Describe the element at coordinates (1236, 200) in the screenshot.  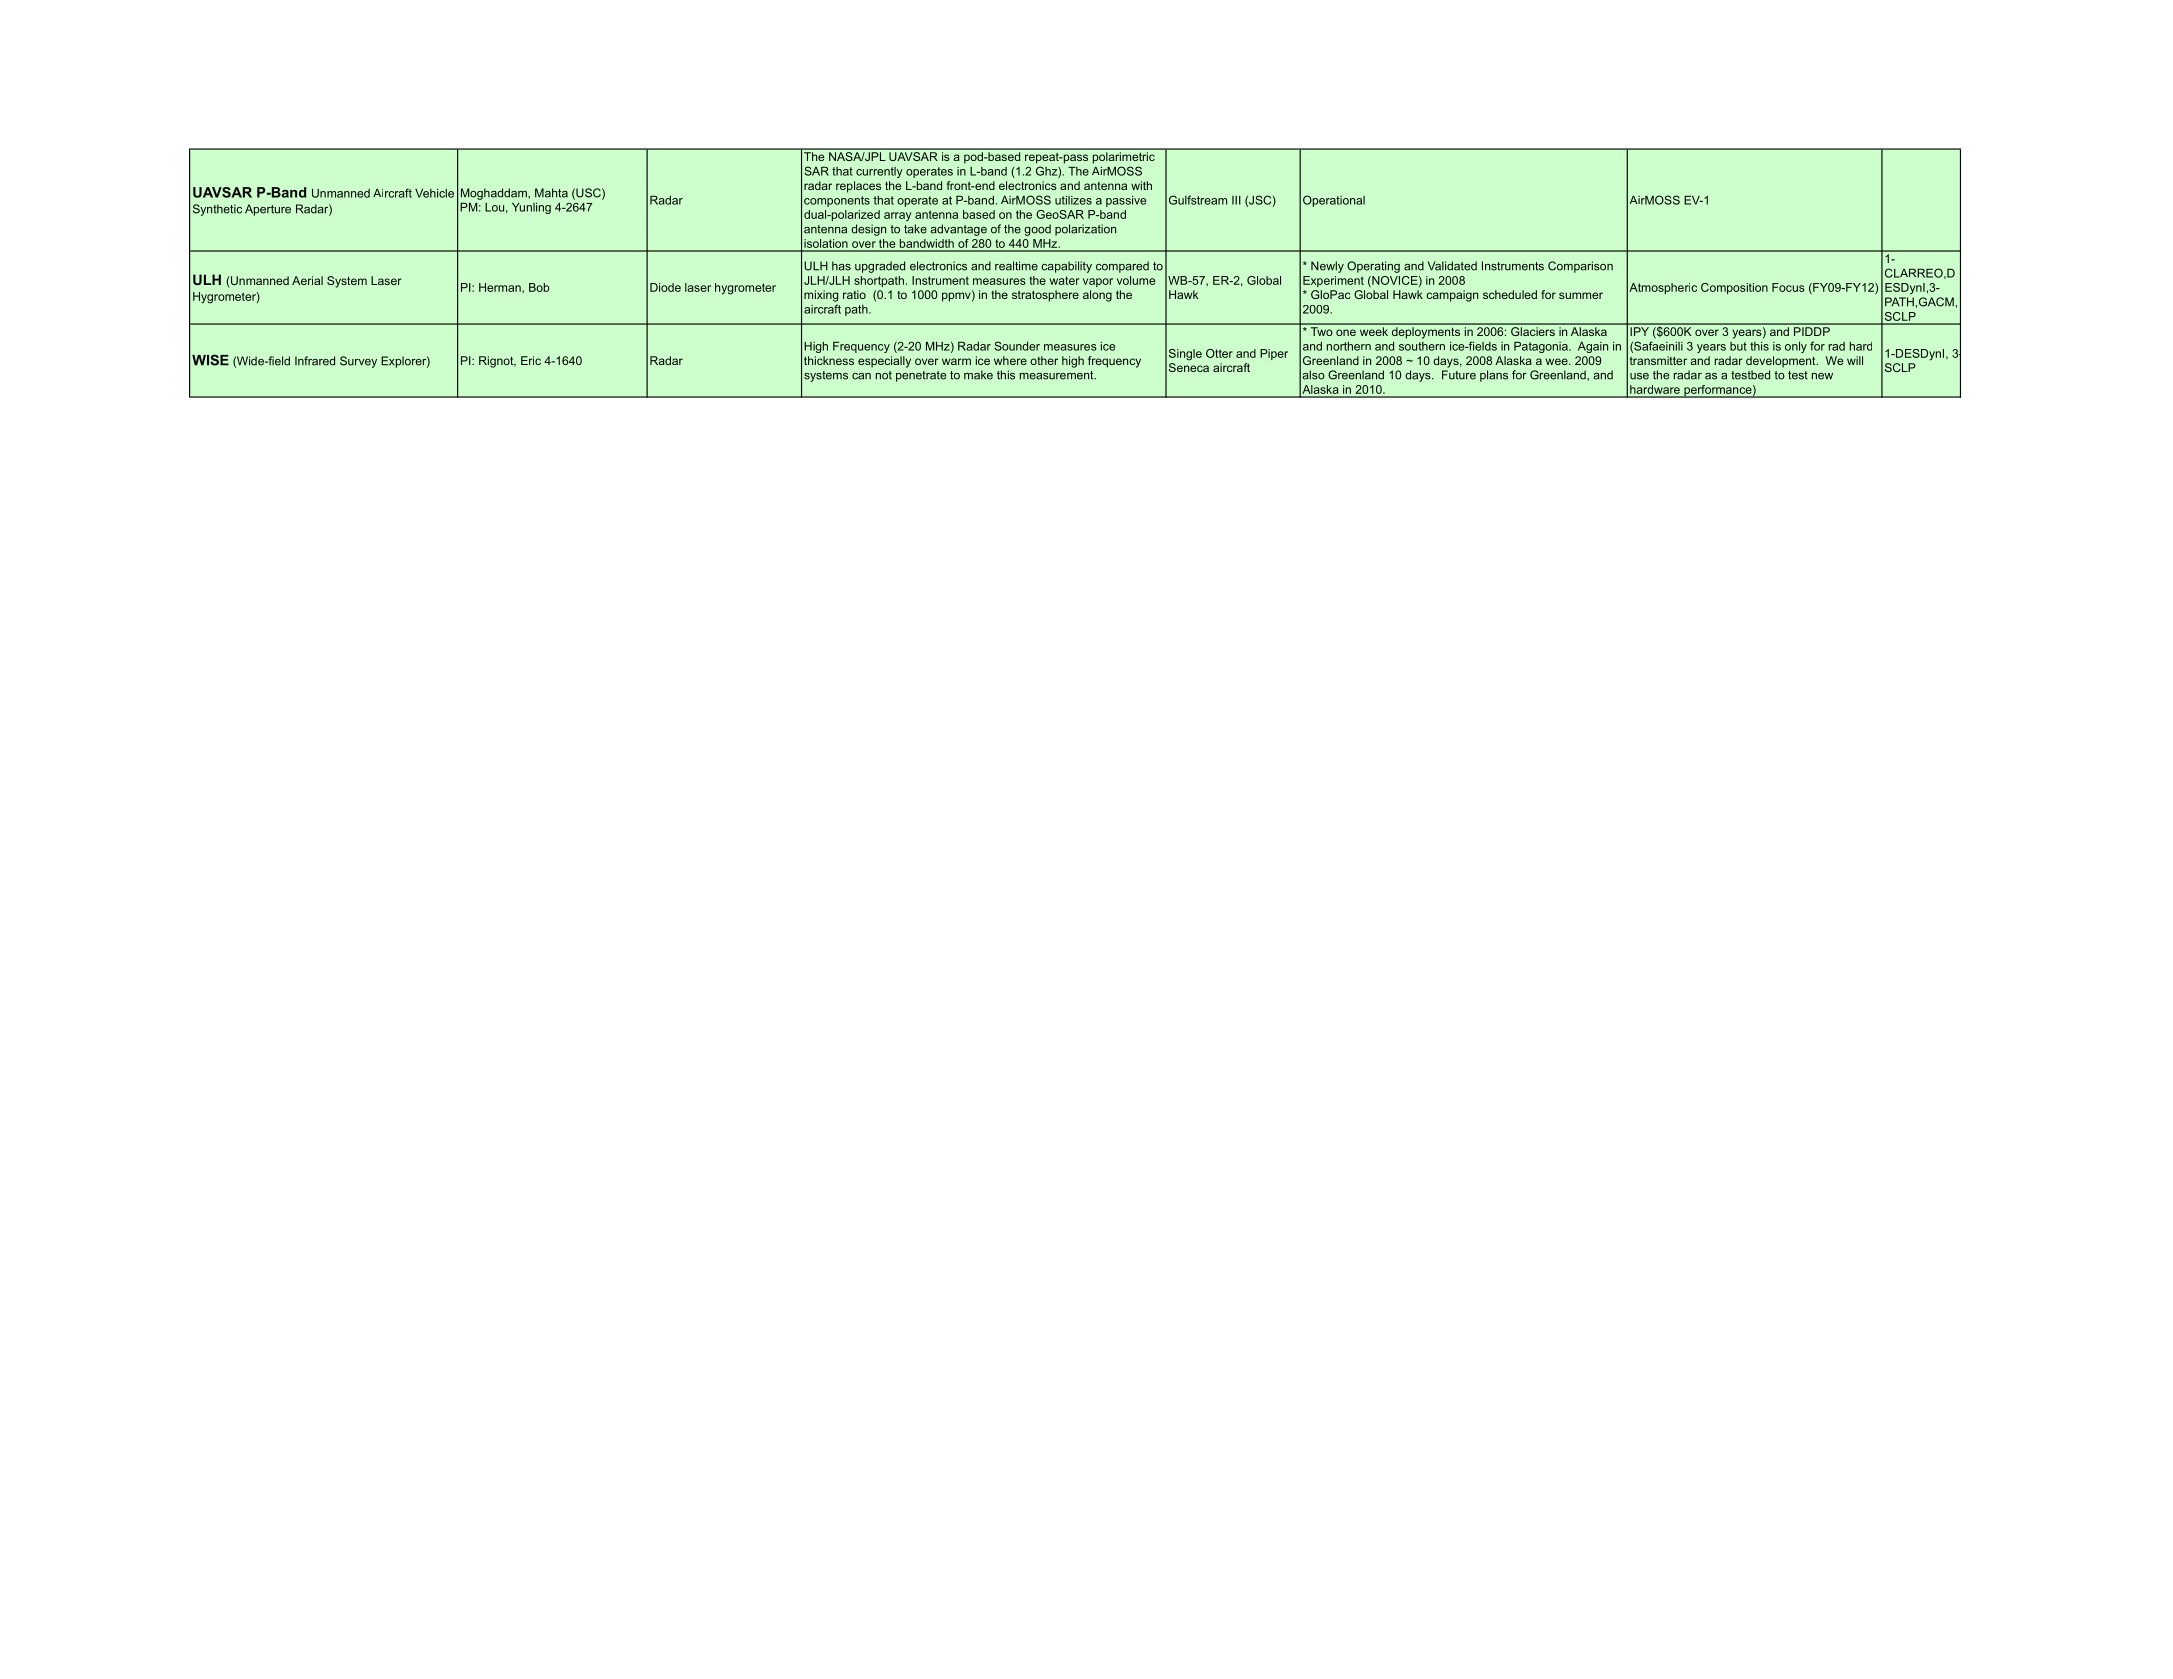
I see `III` at that location.
